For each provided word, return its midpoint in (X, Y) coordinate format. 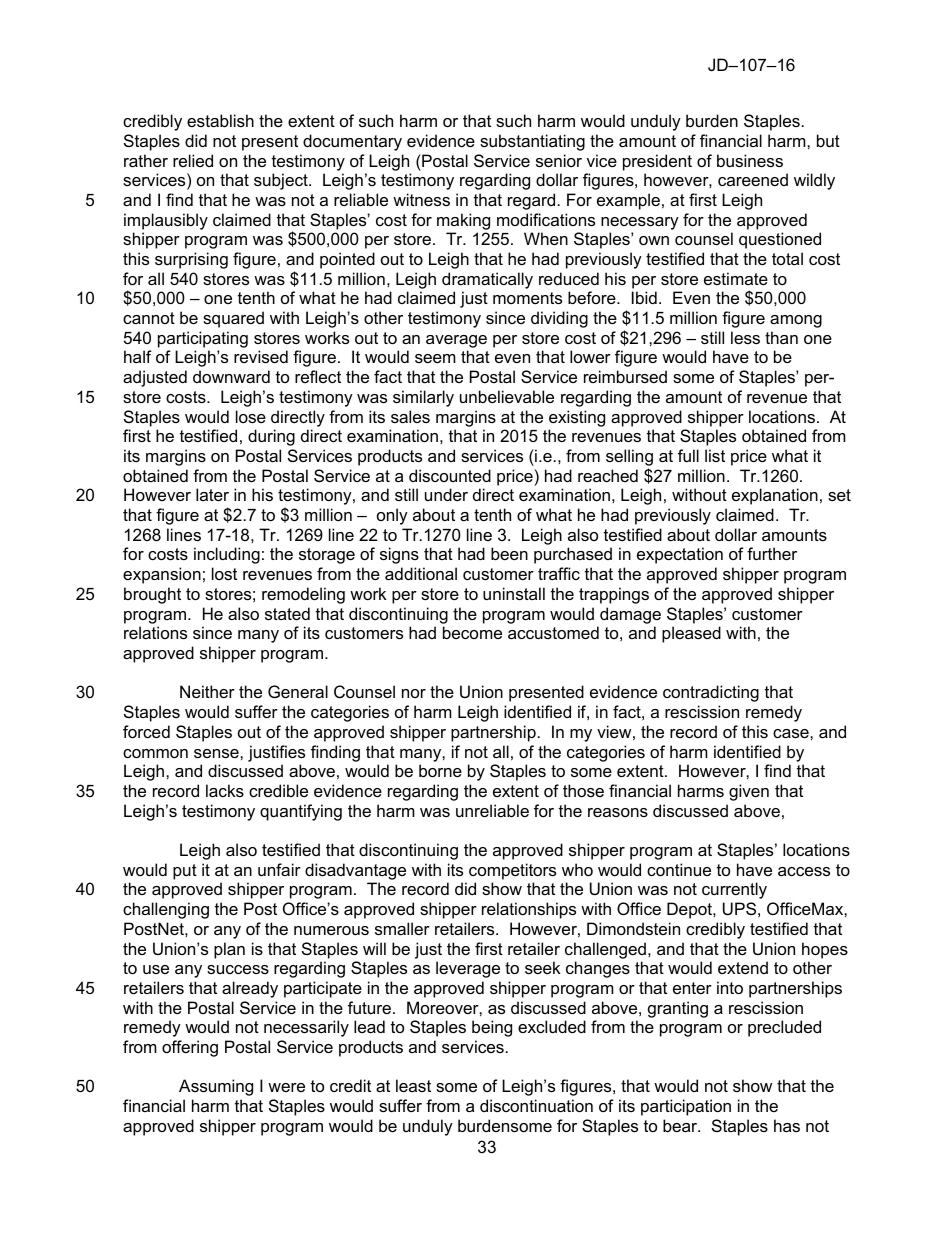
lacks (225, 790)
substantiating (532, 142)
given (749, 792)
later (212, 494)
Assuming (216, 1087)
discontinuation (536, 1105)
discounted (450, 475)
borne (440, 770)
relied (193, 160)
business (750, 160)
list (715, 455)
